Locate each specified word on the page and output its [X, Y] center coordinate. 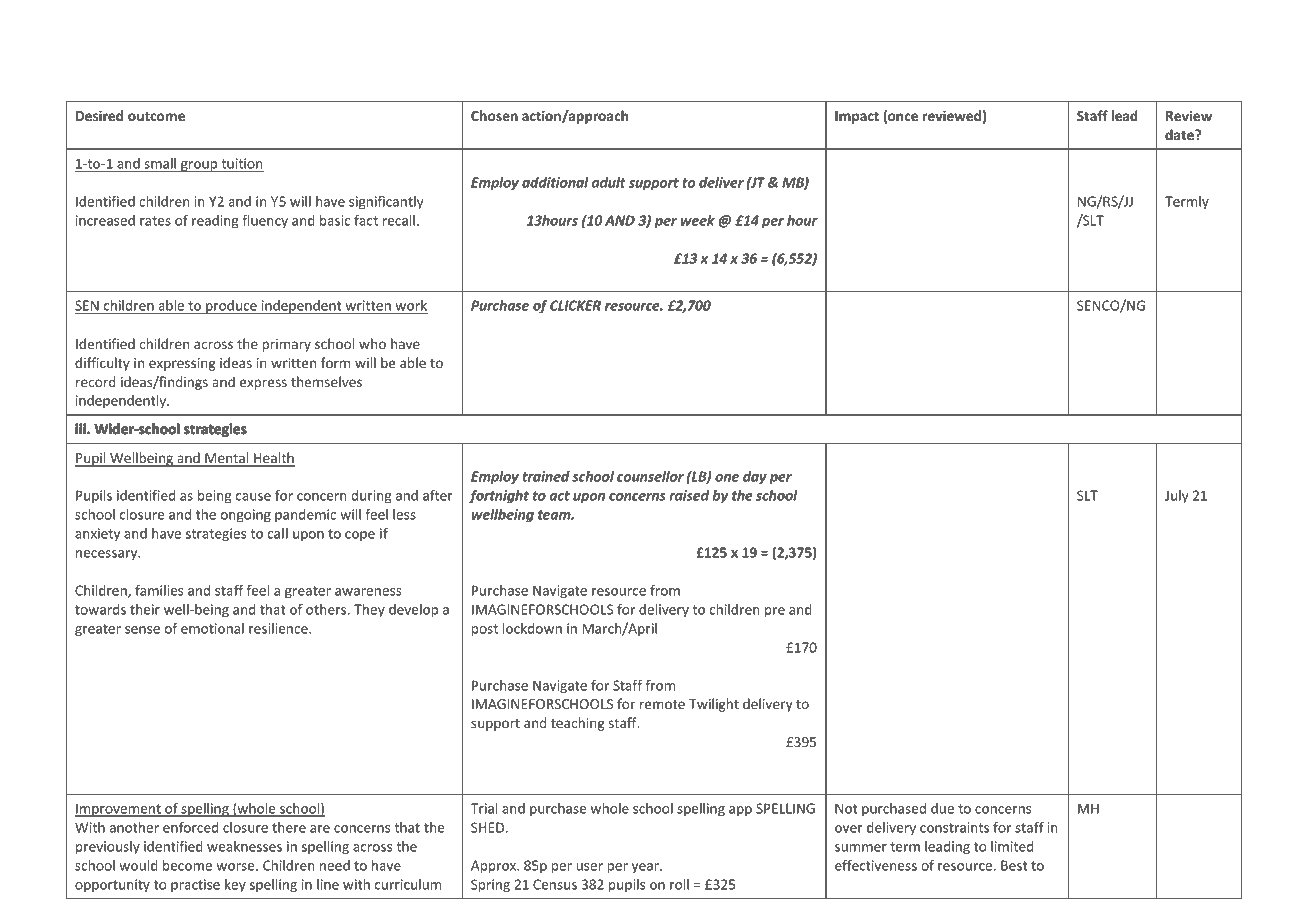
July [1177, 497]
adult [609, 182]
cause [253, 497]
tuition [241, 163]
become [187, 865]
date [1180, 134]
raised [689, 495]
